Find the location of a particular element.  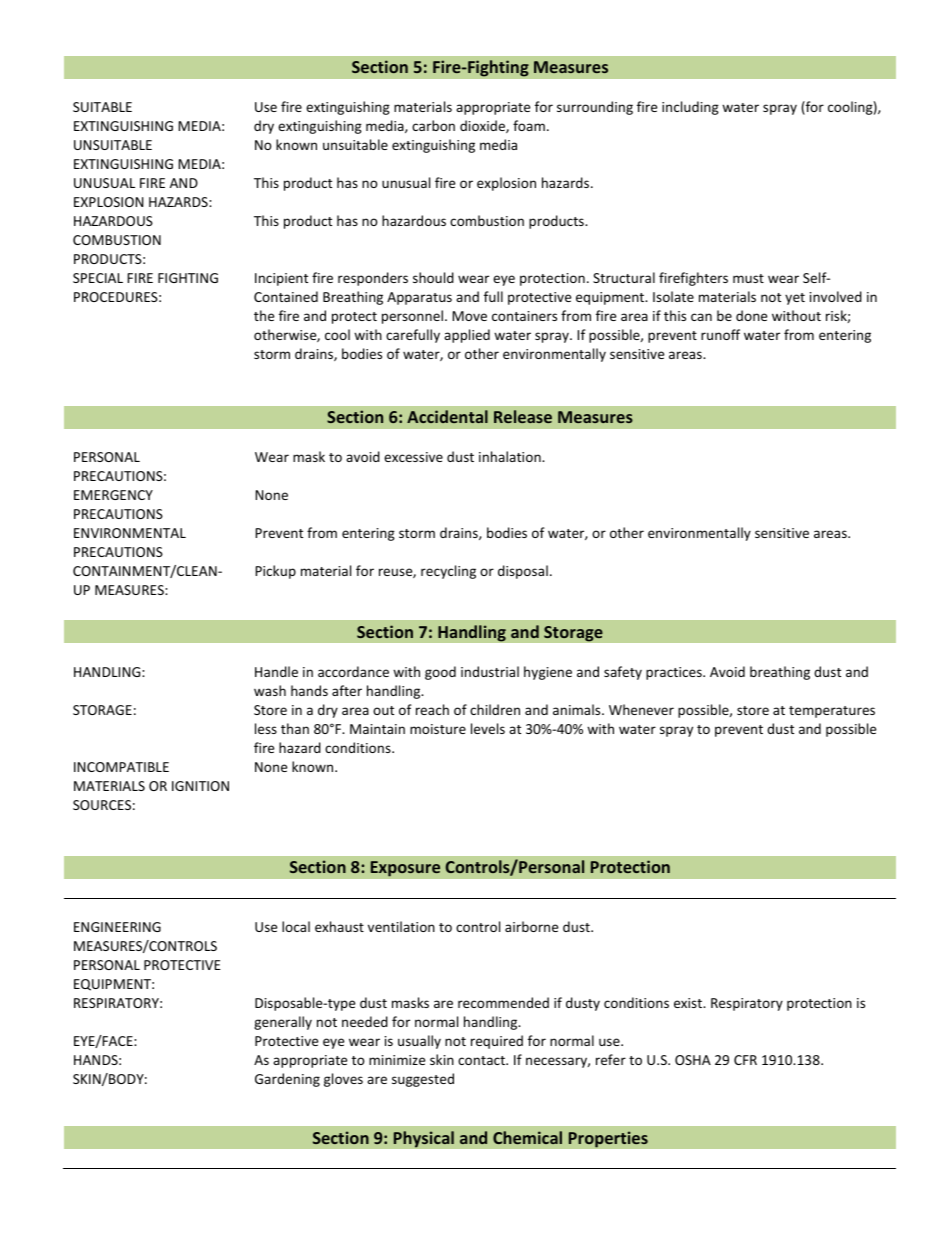

runoff is located at coordinates (720, 334).
